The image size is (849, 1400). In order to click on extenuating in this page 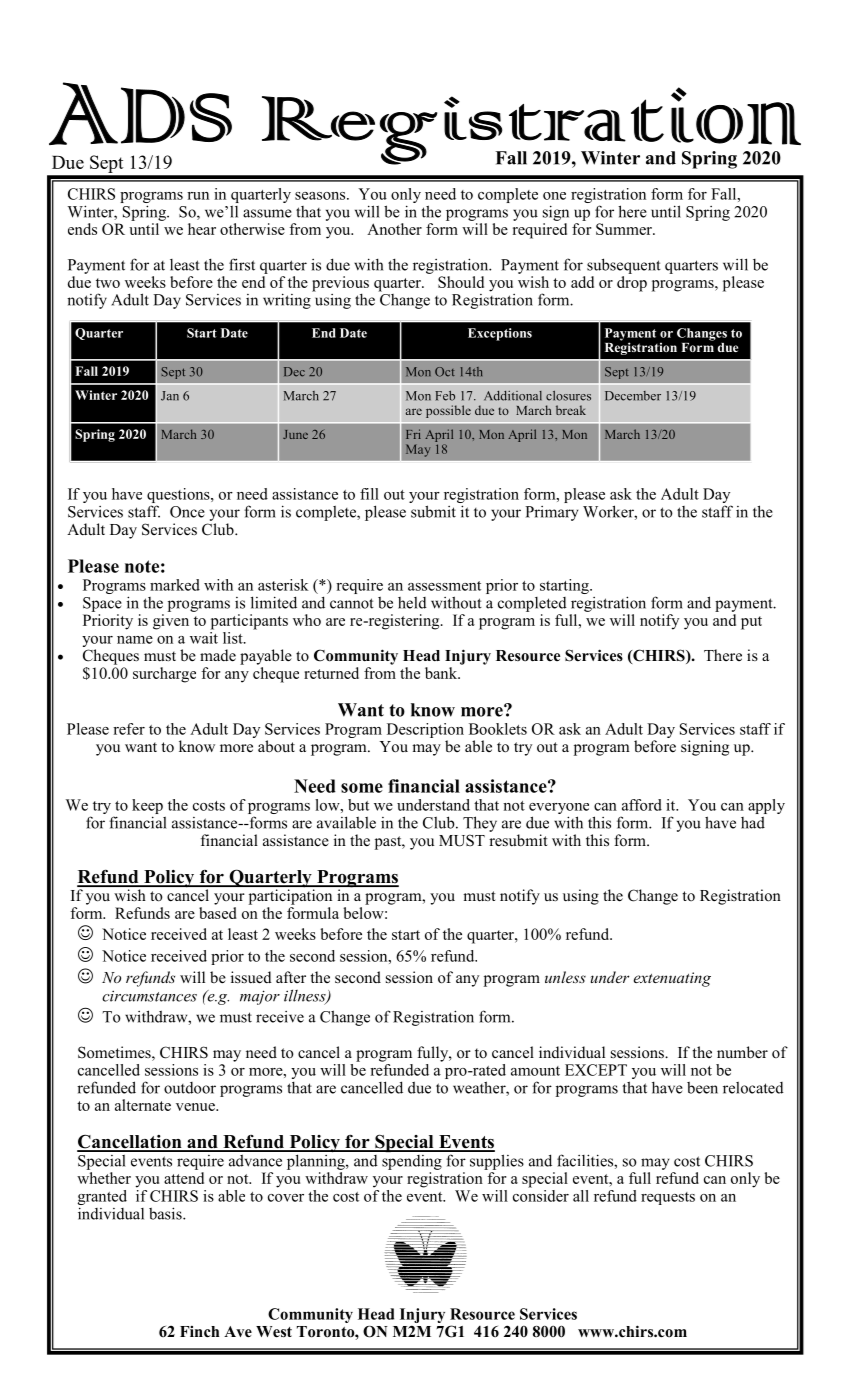, I will do `click(672, 979)`.
